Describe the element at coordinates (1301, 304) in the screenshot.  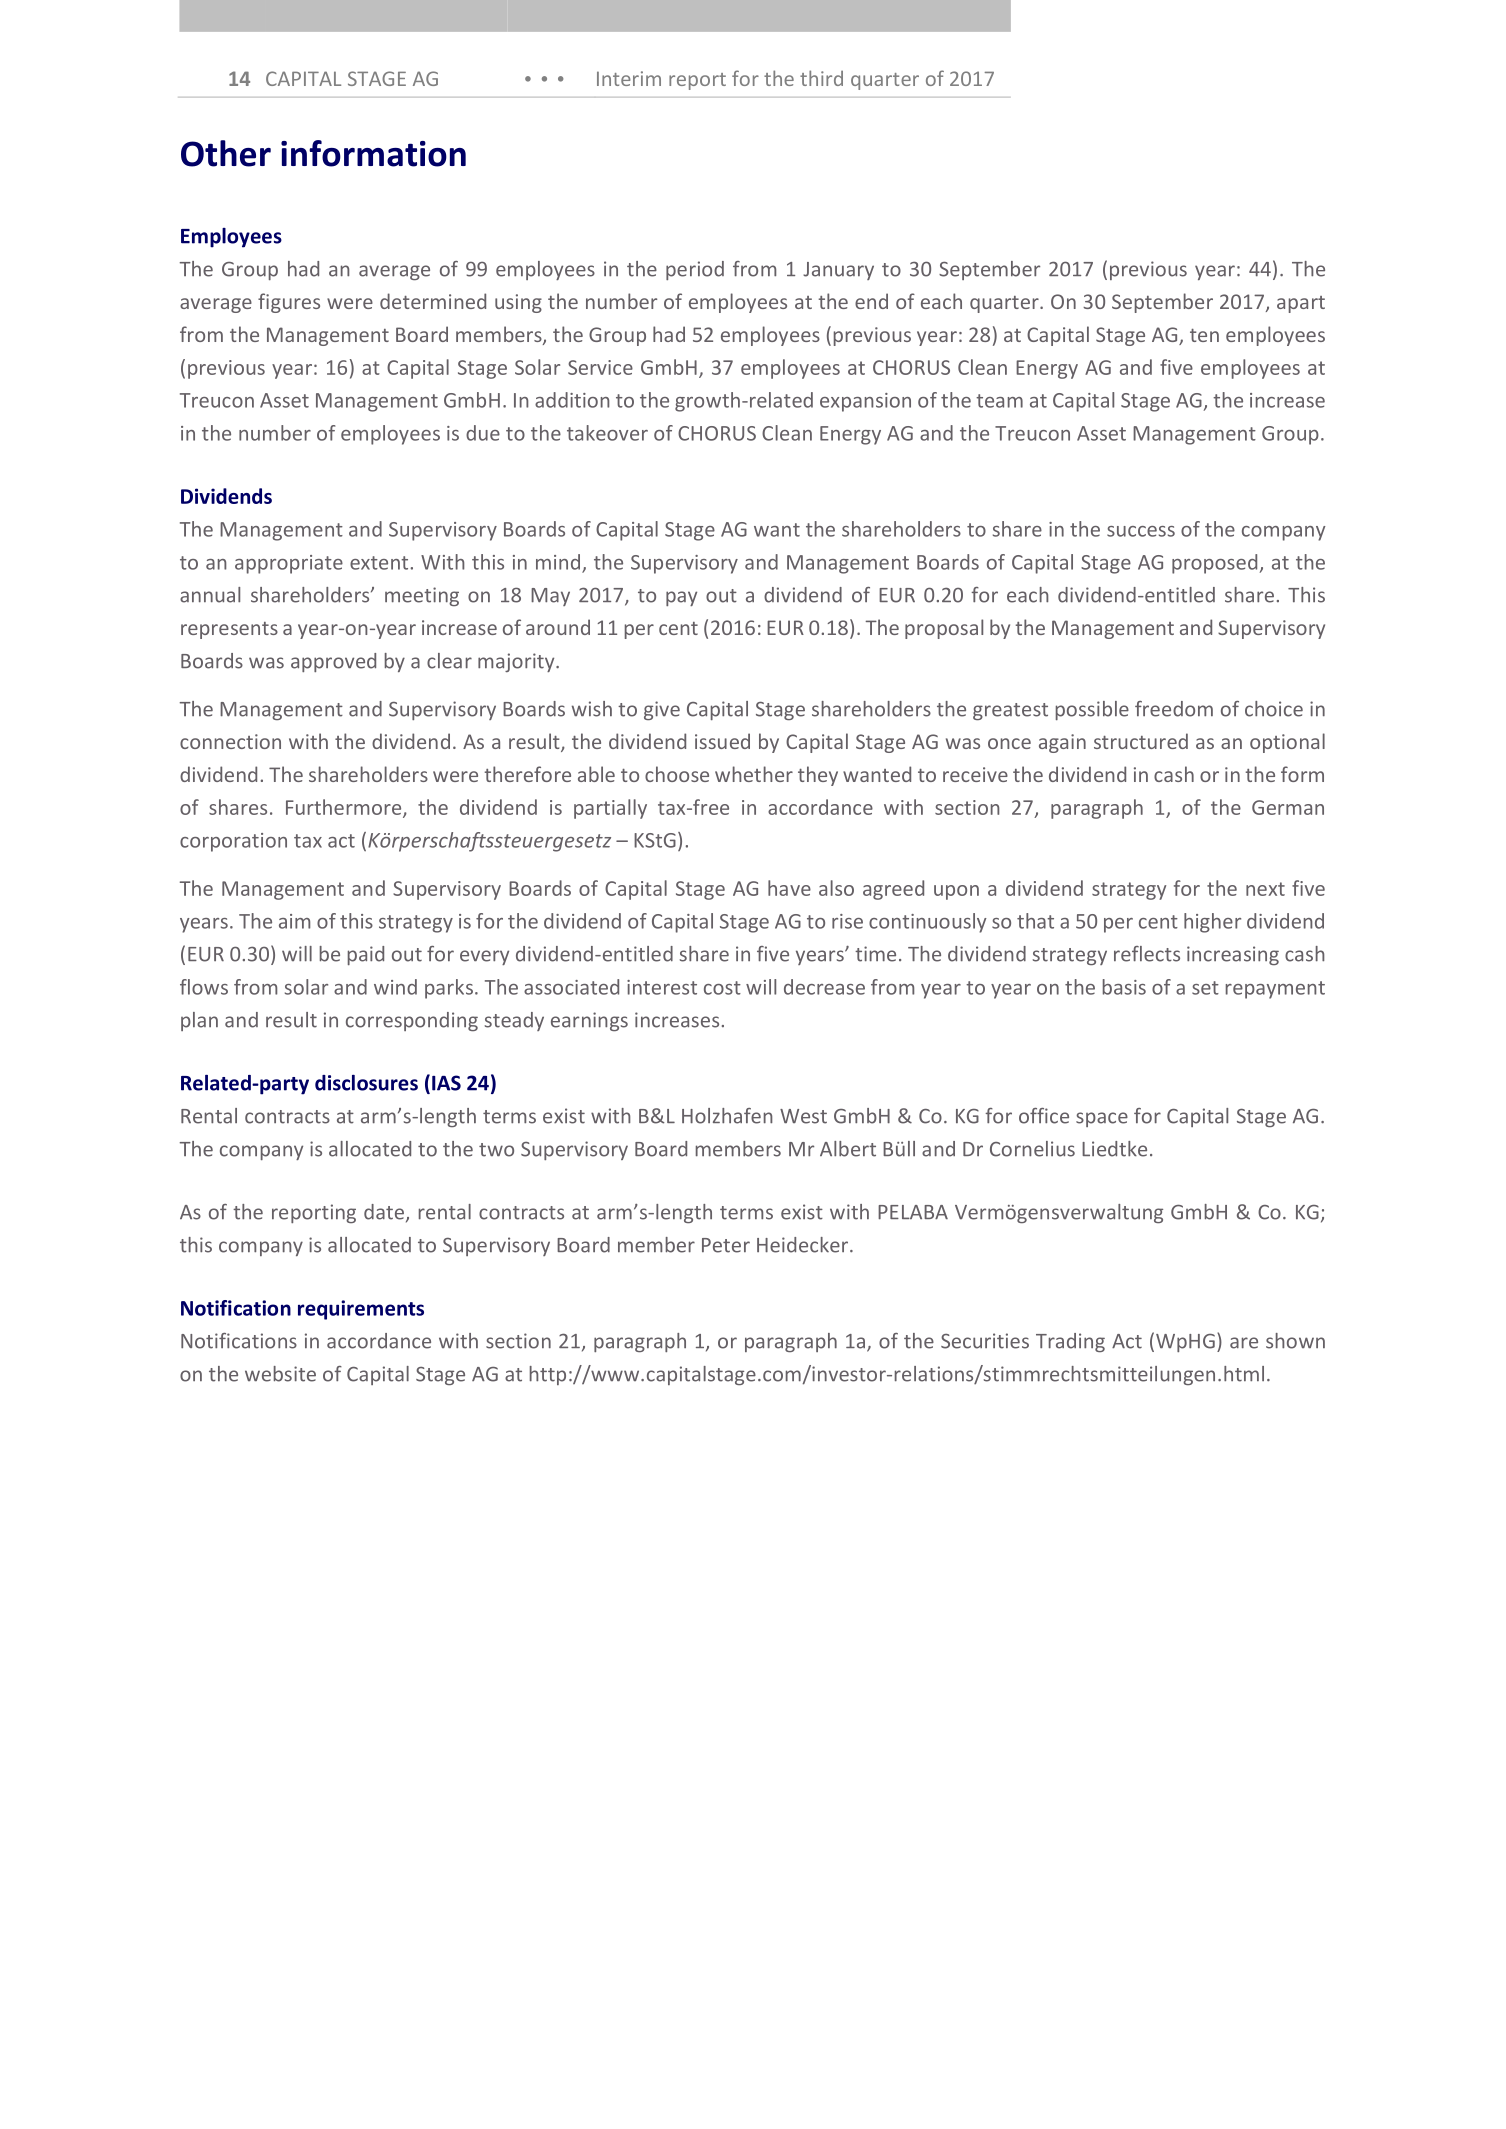
I see `apart` at that location.
